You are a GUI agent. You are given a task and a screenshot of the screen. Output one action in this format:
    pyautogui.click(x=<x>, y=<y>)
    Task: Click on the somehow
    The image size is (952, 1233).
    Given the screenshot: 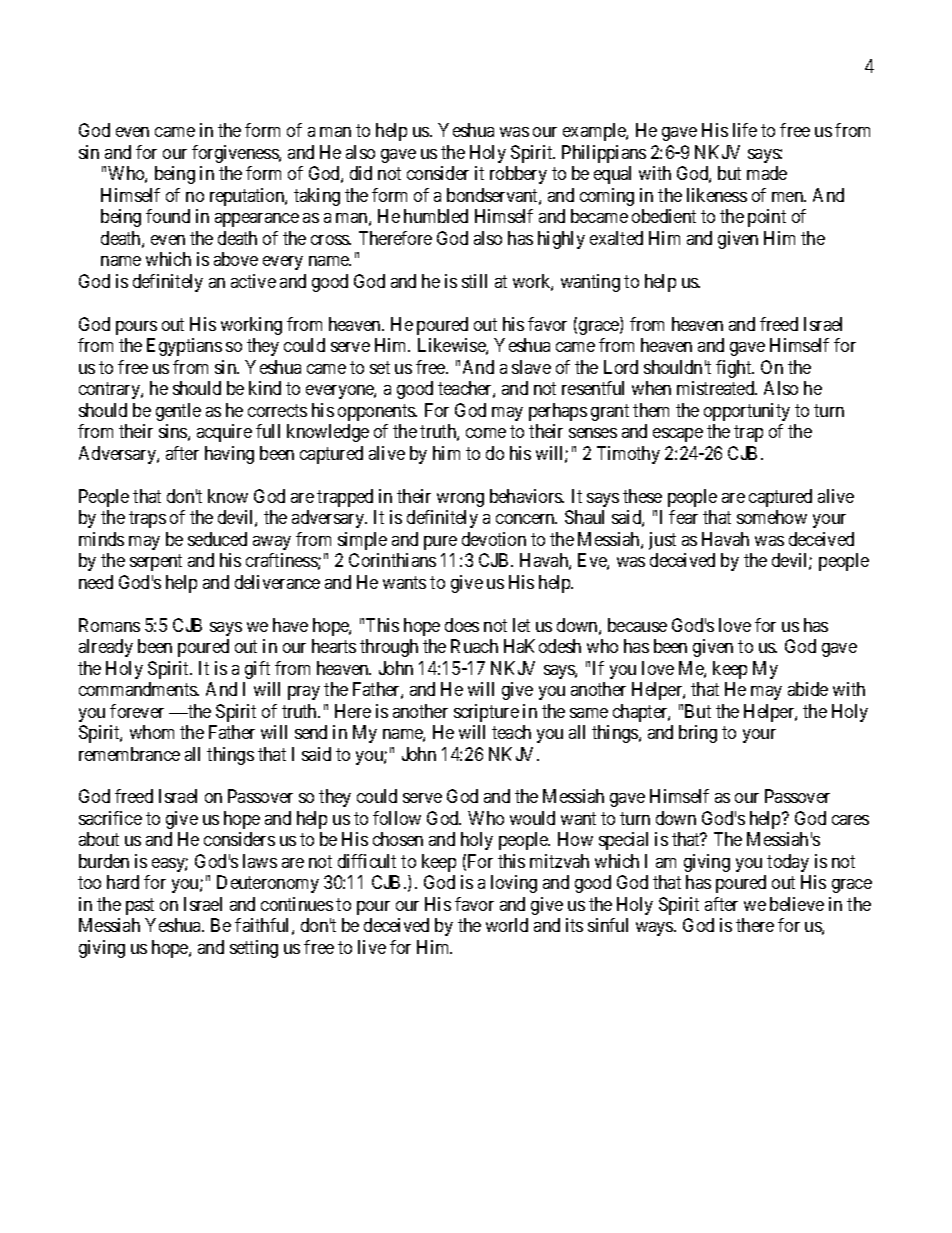 What is the action you would take?
    pyautogui.click(x=772, y=517)
